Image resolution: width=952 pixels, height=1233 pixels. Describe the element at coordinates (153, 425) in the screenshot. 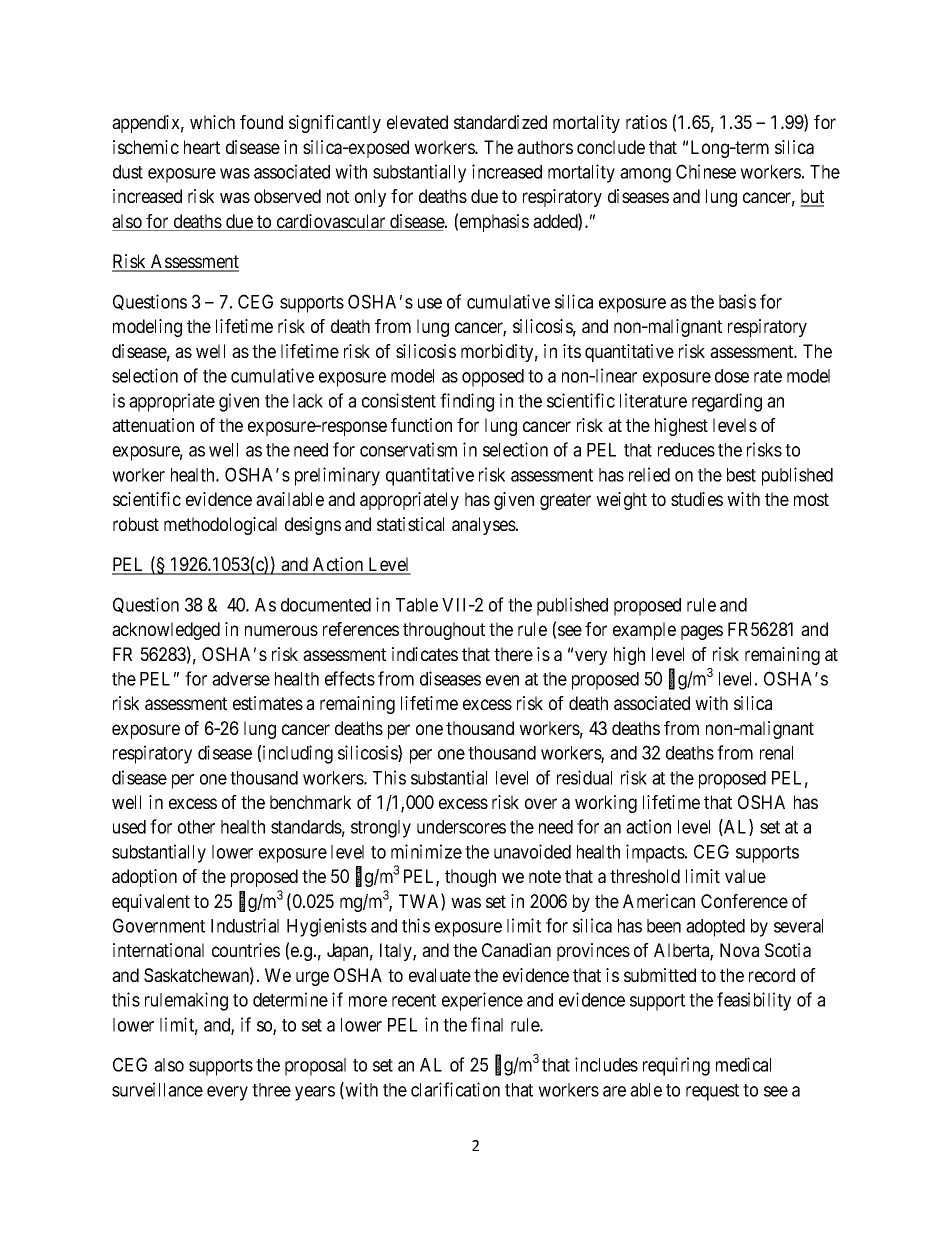

I see `attenuation` at that location.
